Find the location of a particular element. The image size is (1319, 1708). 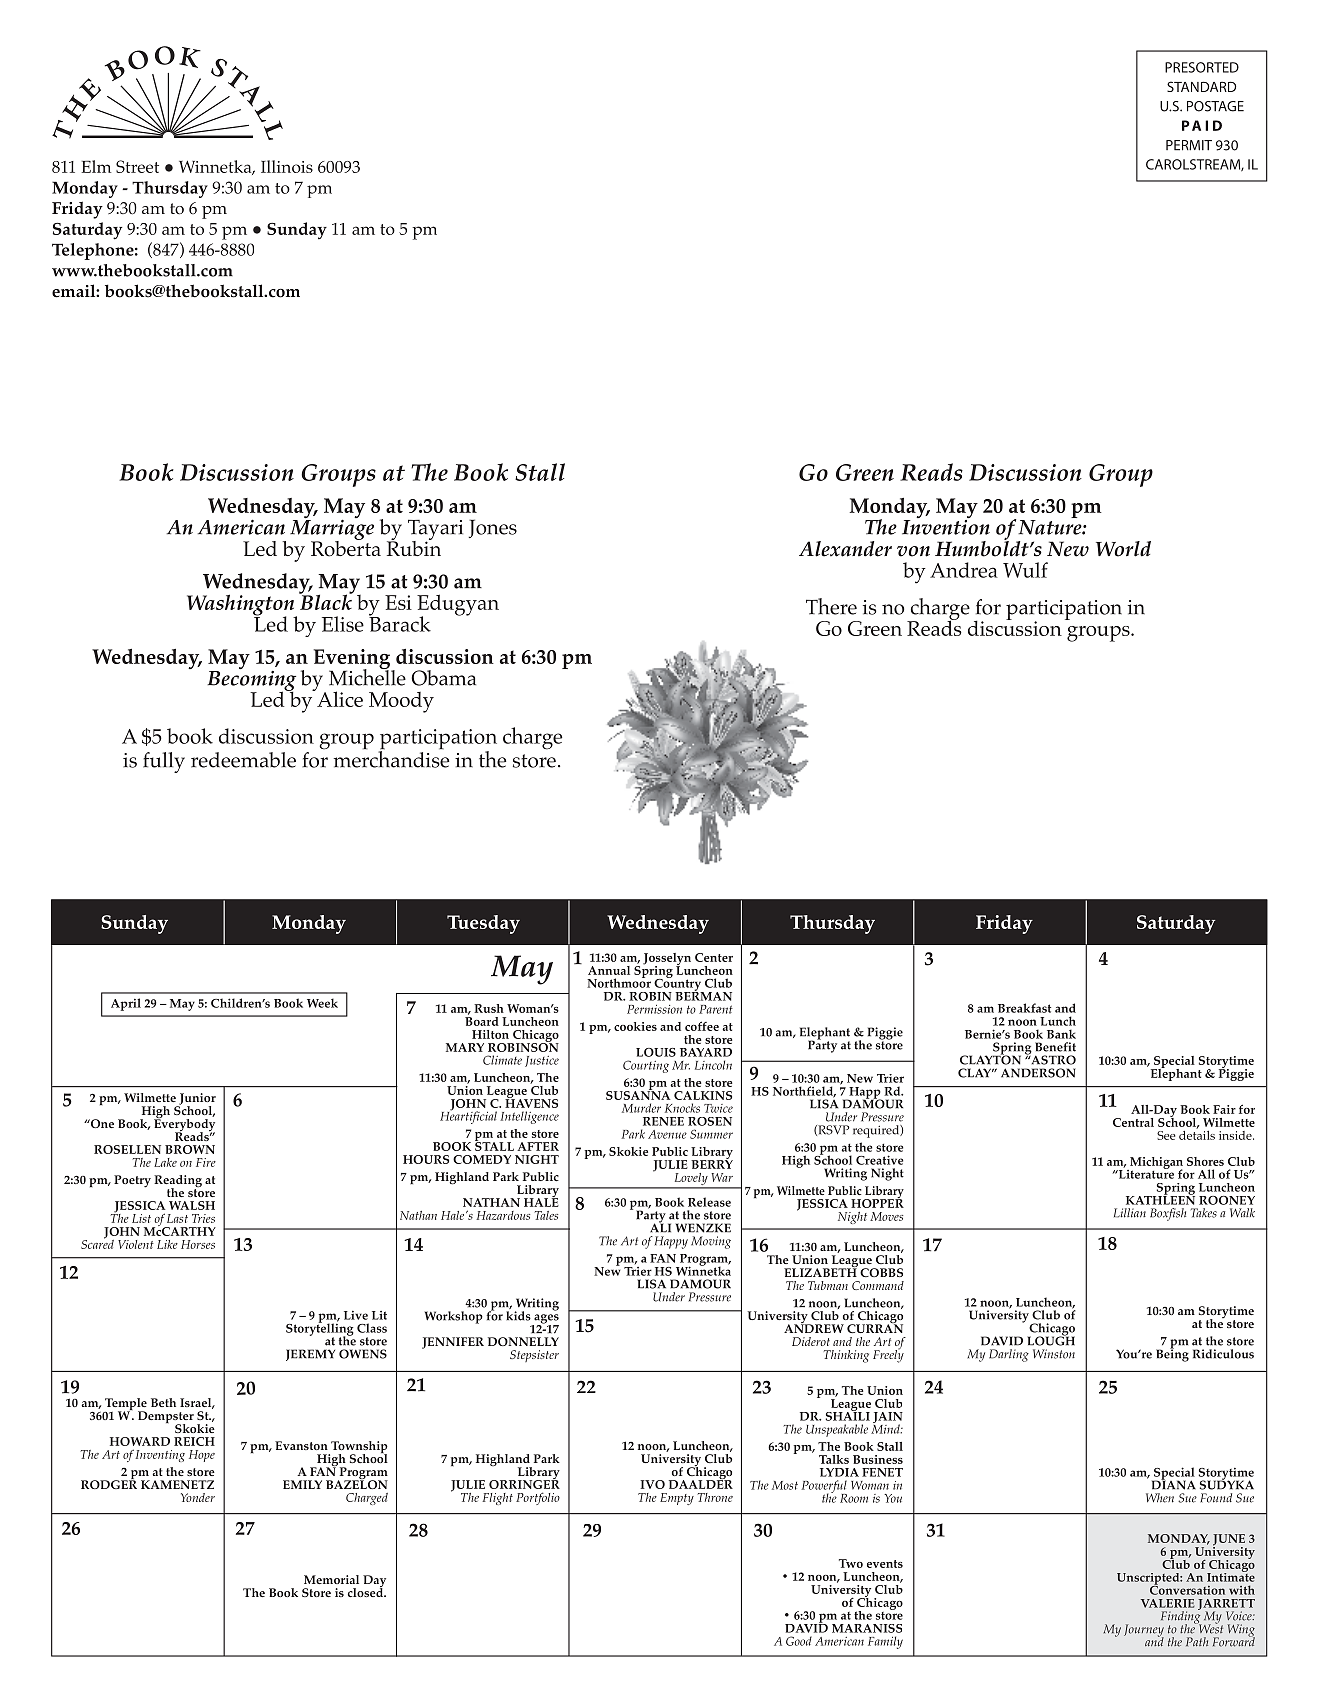

Memorial is located at coordinates (331, 1579).
